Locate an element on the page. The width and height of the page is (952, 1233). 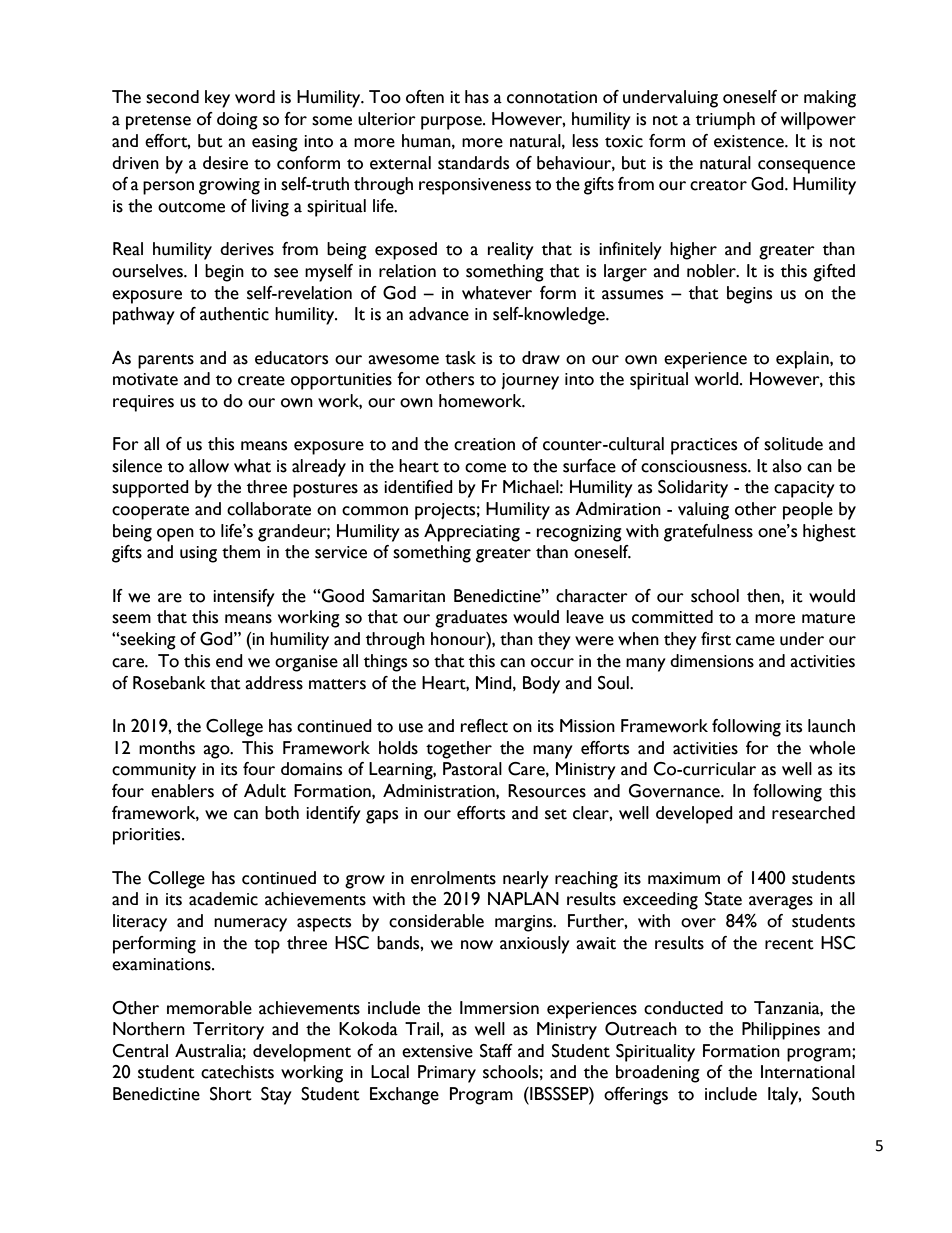
doing is located at coordinates (237, 121).
